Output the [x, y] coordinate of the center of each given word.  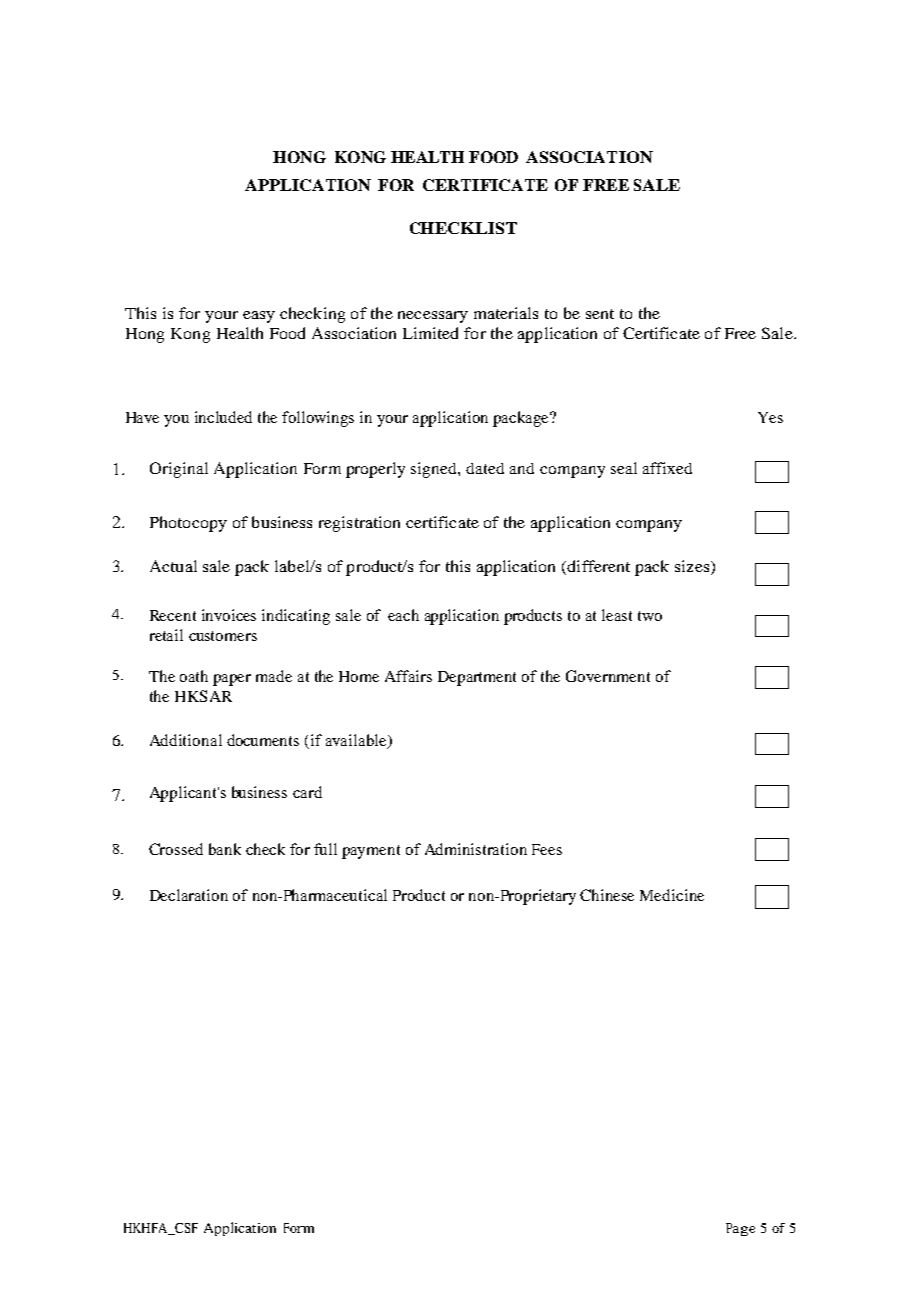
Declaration [189, 895]
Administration [476, 849]
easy [259, 317]
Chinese [607, 895]
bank [225, 849]
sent [600, 314]
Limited [430, 333]
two [650, 616]
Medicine [672, 895]
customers [223, 636]
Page [740, 1229]
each [403, 615]
